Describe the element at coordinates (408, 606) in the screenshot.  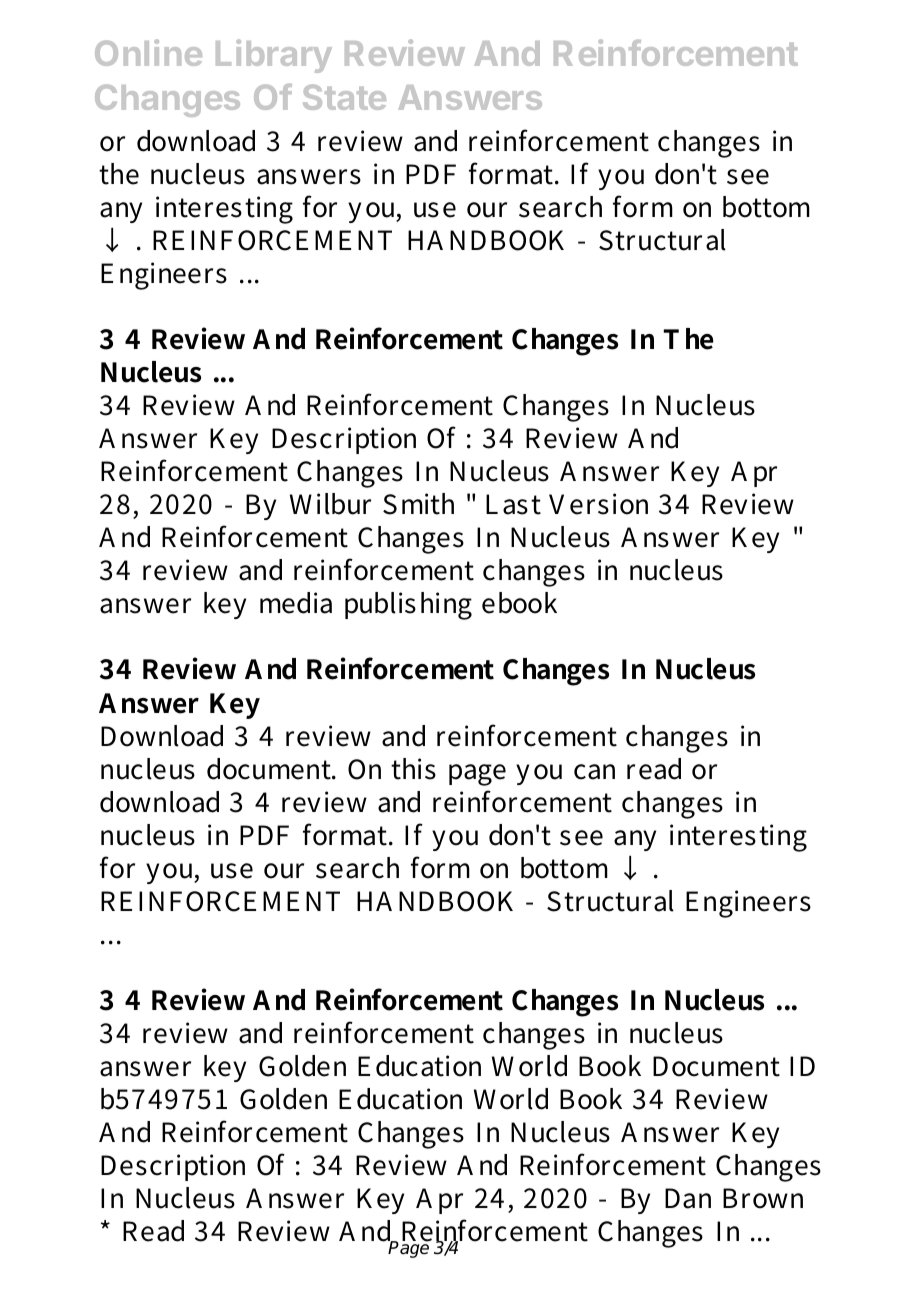
I see `publishing` at that location.
